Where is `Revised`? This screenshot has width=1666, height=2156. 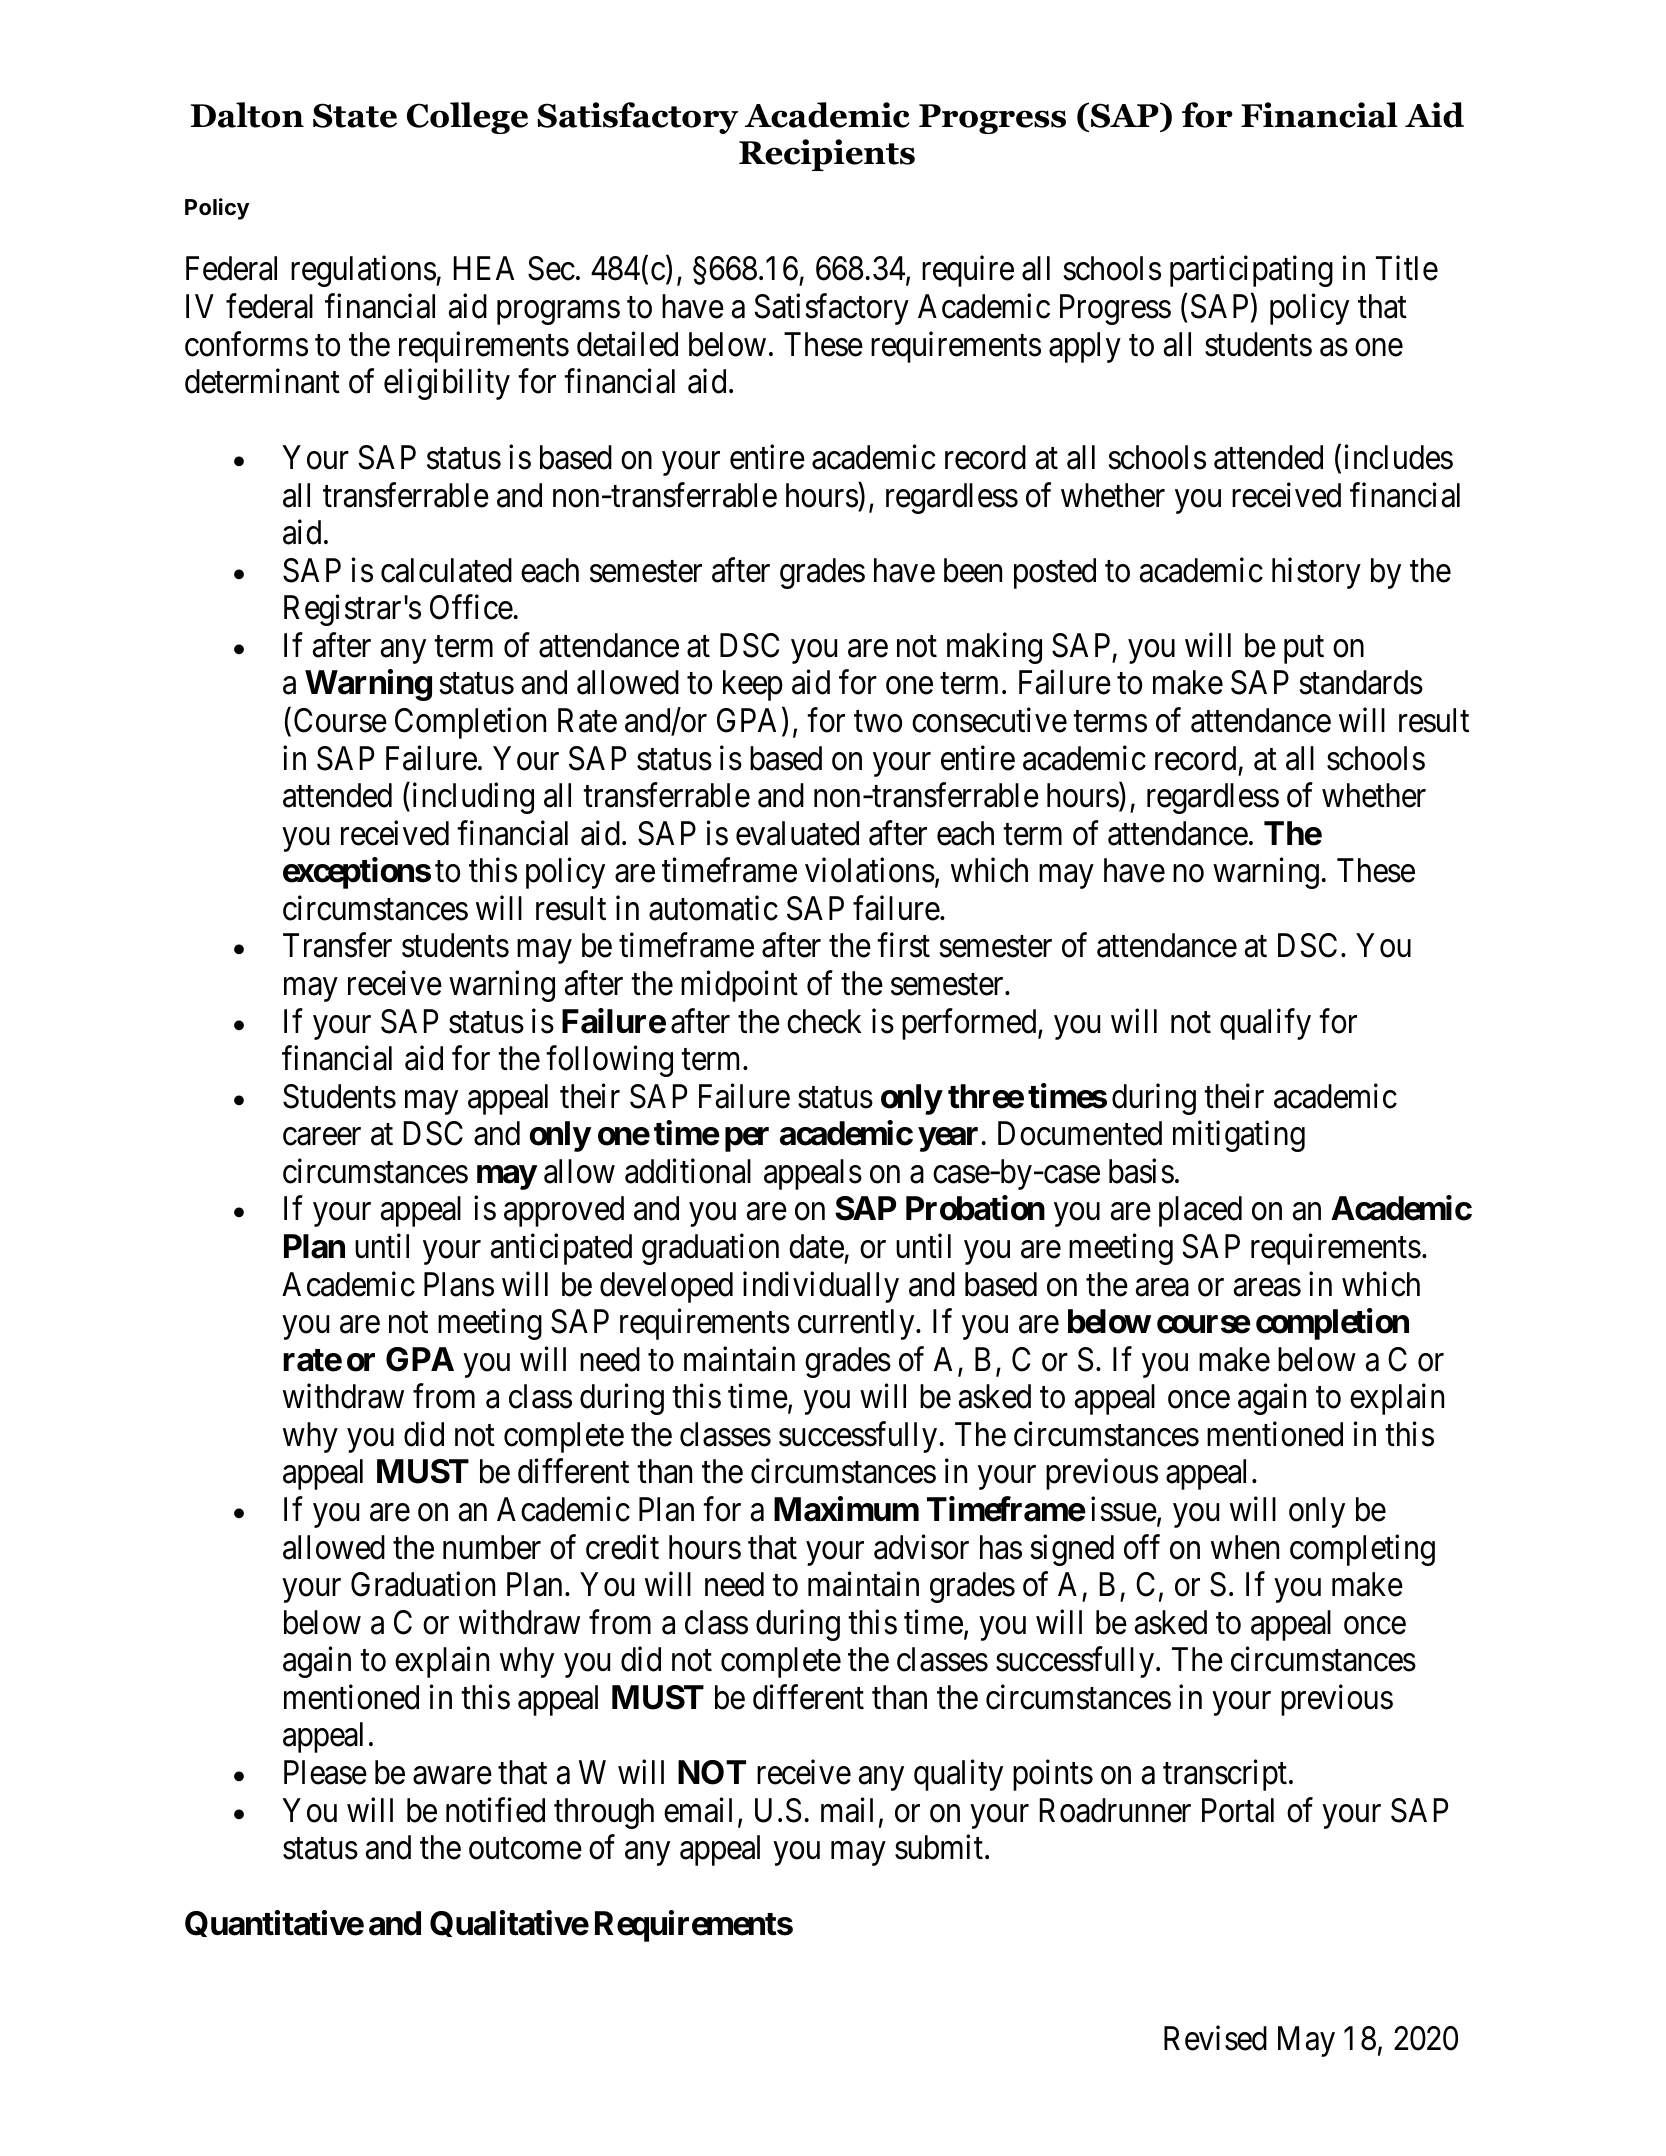 Revised is located at coordinates (1215, 2038).
